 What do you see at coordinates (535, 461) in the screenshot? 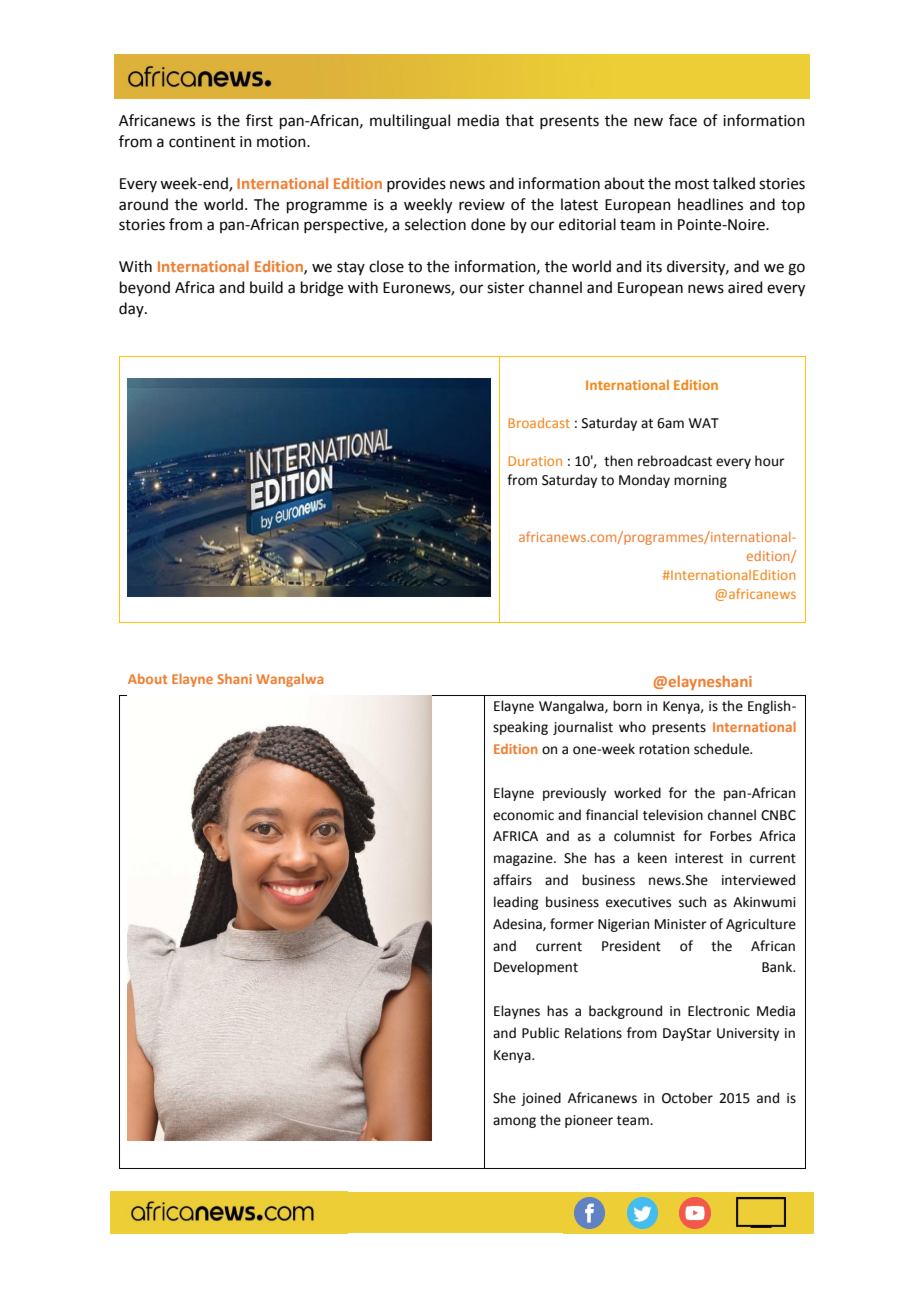
I see `Duration` at bounding box center [535, 461].
